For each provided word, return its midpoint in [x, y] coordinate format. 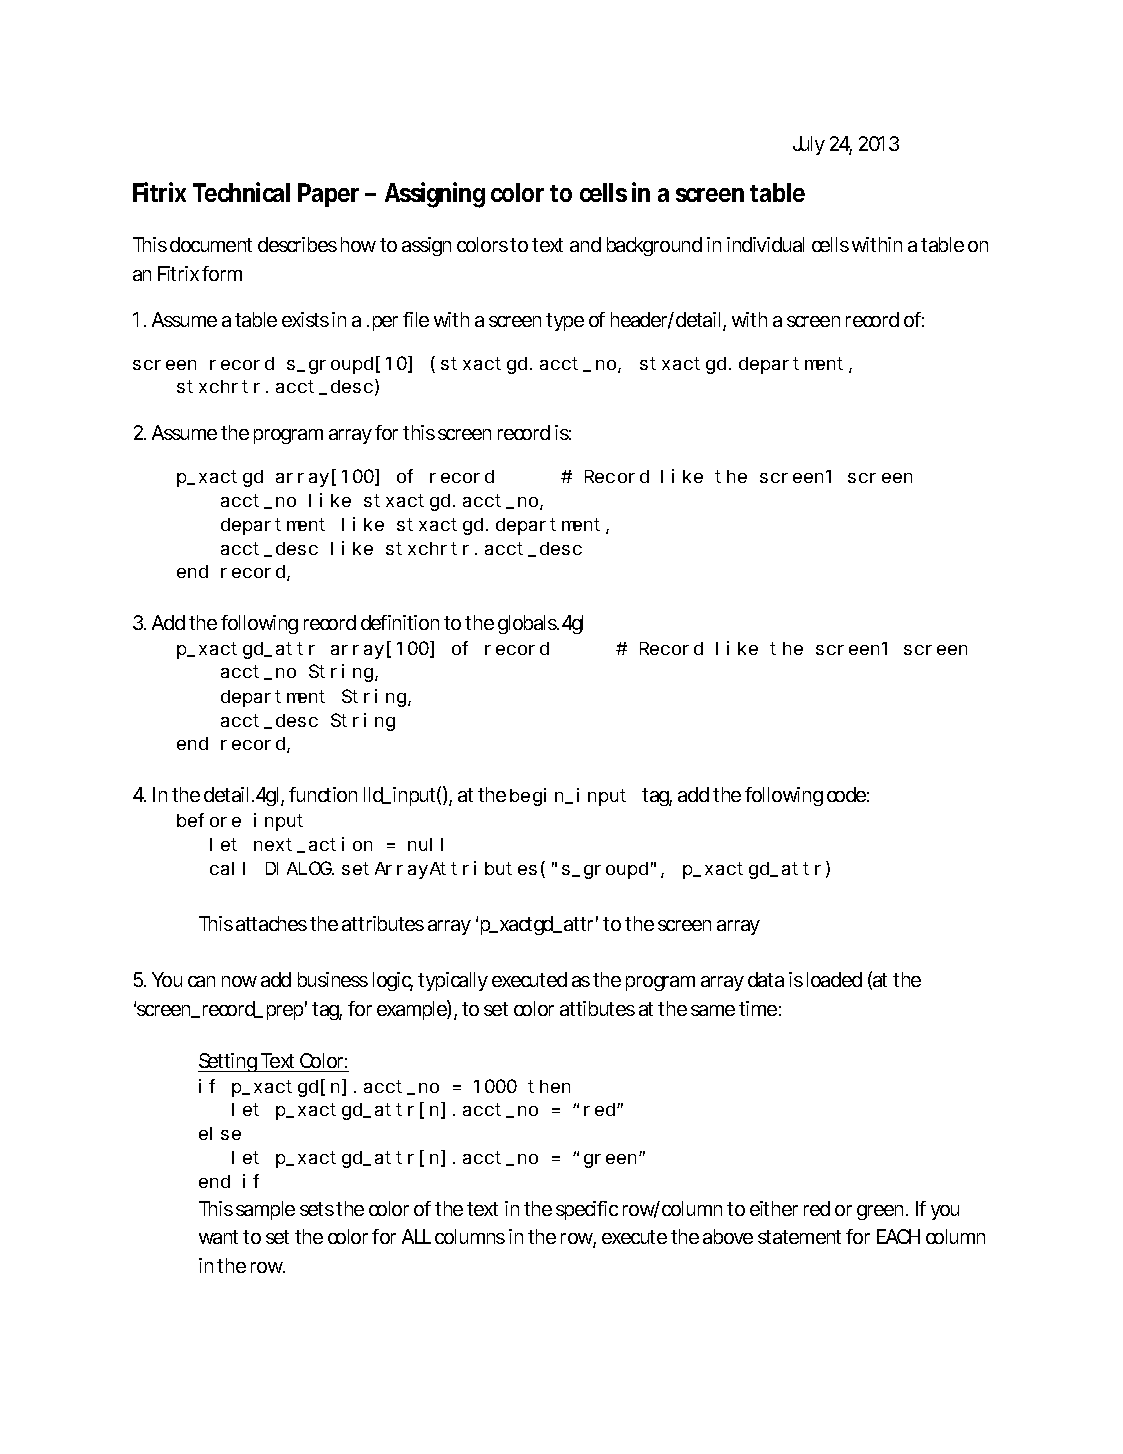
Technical [241, 192]
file [416, 319]
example [412, 1010]
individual [765, 244]
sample [265, 1210]
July [809, 145]
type [565, 322]
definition [400, 622]
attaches [271, 923]
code [846, 794]
